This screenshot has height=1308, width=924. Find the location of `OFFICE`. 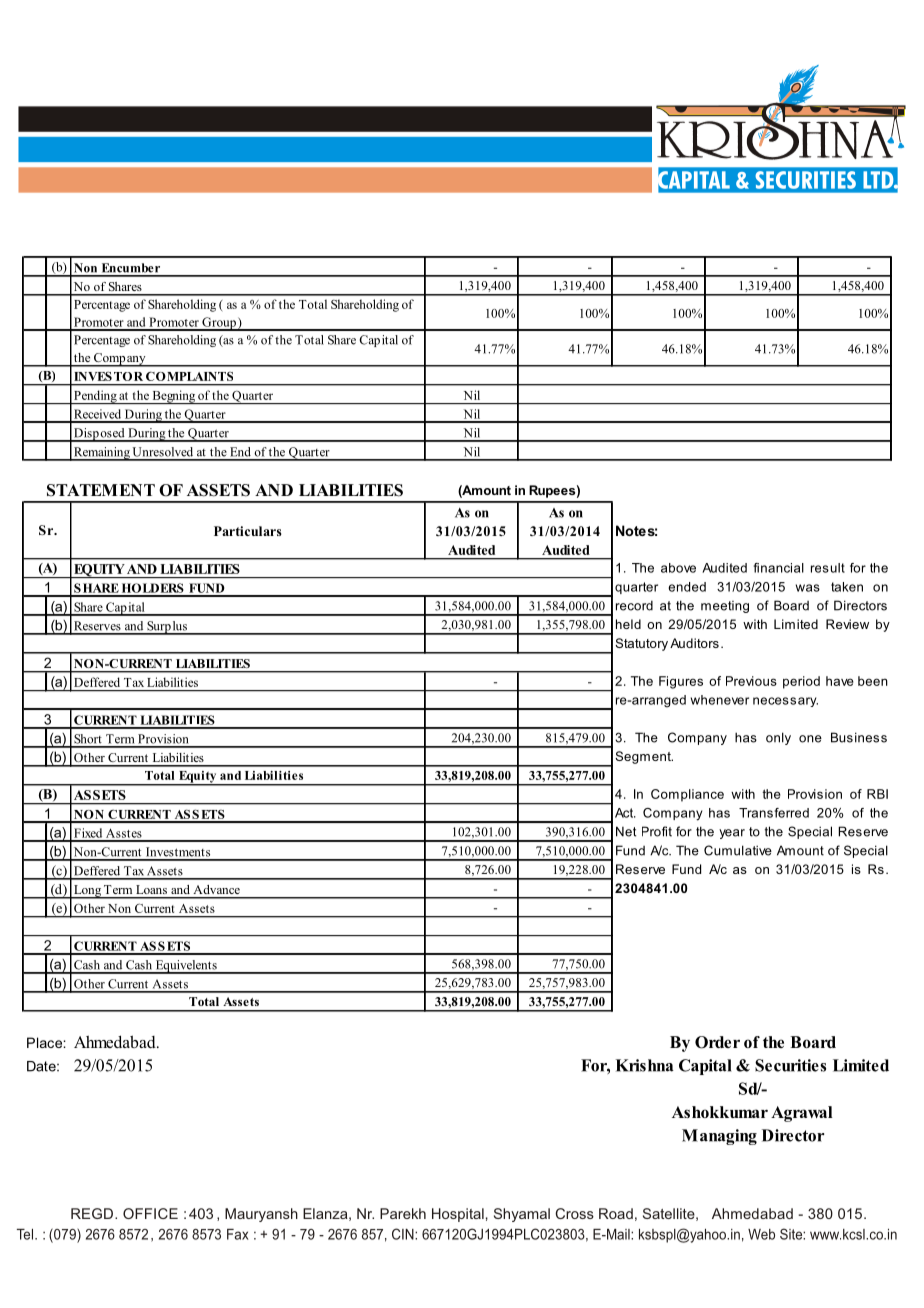

OFFICE is located at coordinates (150, 1213).
